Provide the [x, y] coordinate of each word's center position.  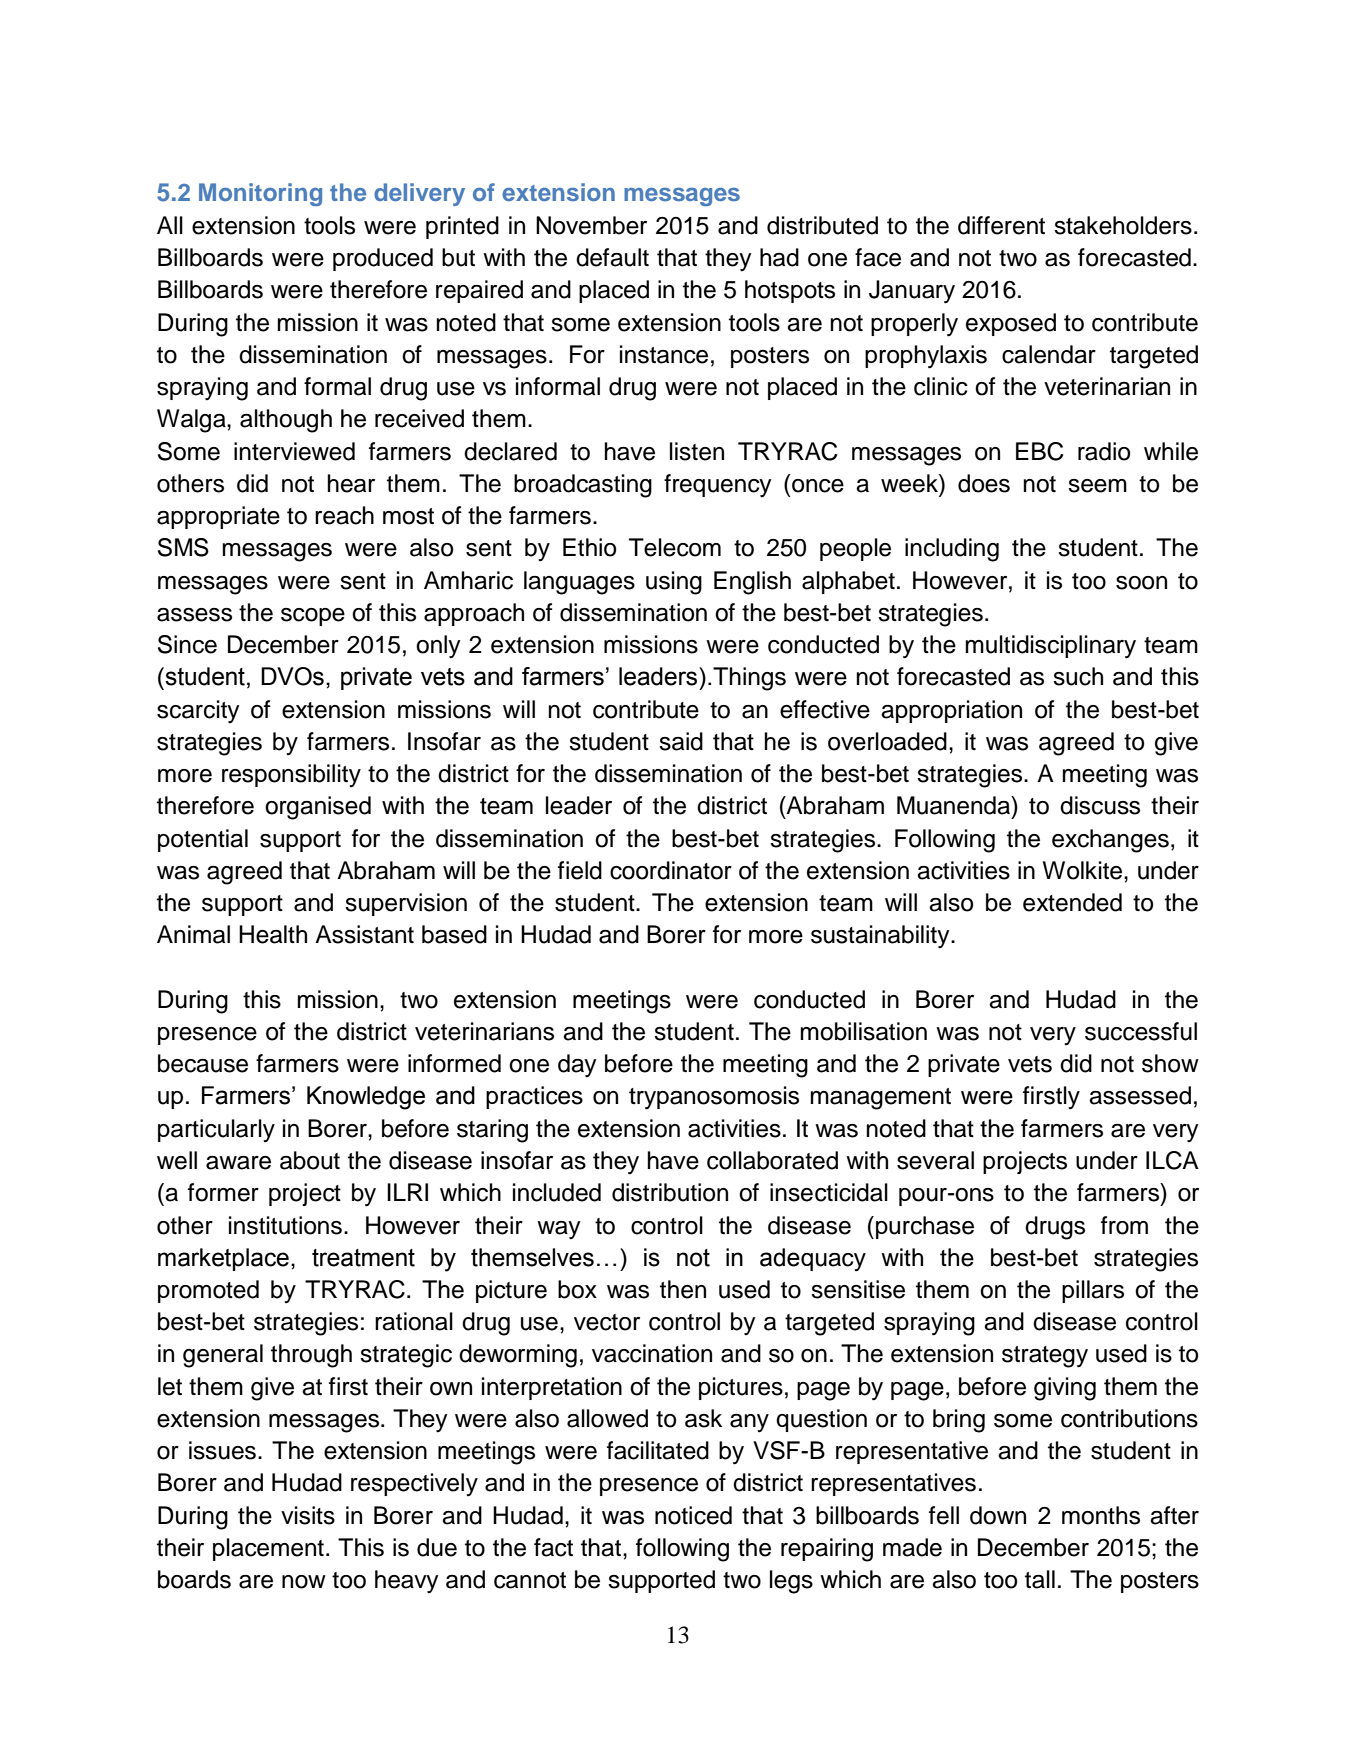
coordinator [671, 870]
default [612, 257]
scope [313, 617]
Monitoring [260, 194]
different [1001, 225]
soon [1141, 583]
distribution [670, 1192]
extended [1072, 902]
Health [273, 934]
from [1124, 1225]
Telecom [675, 547]
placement [268, 1549]
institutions [285, 1225]
